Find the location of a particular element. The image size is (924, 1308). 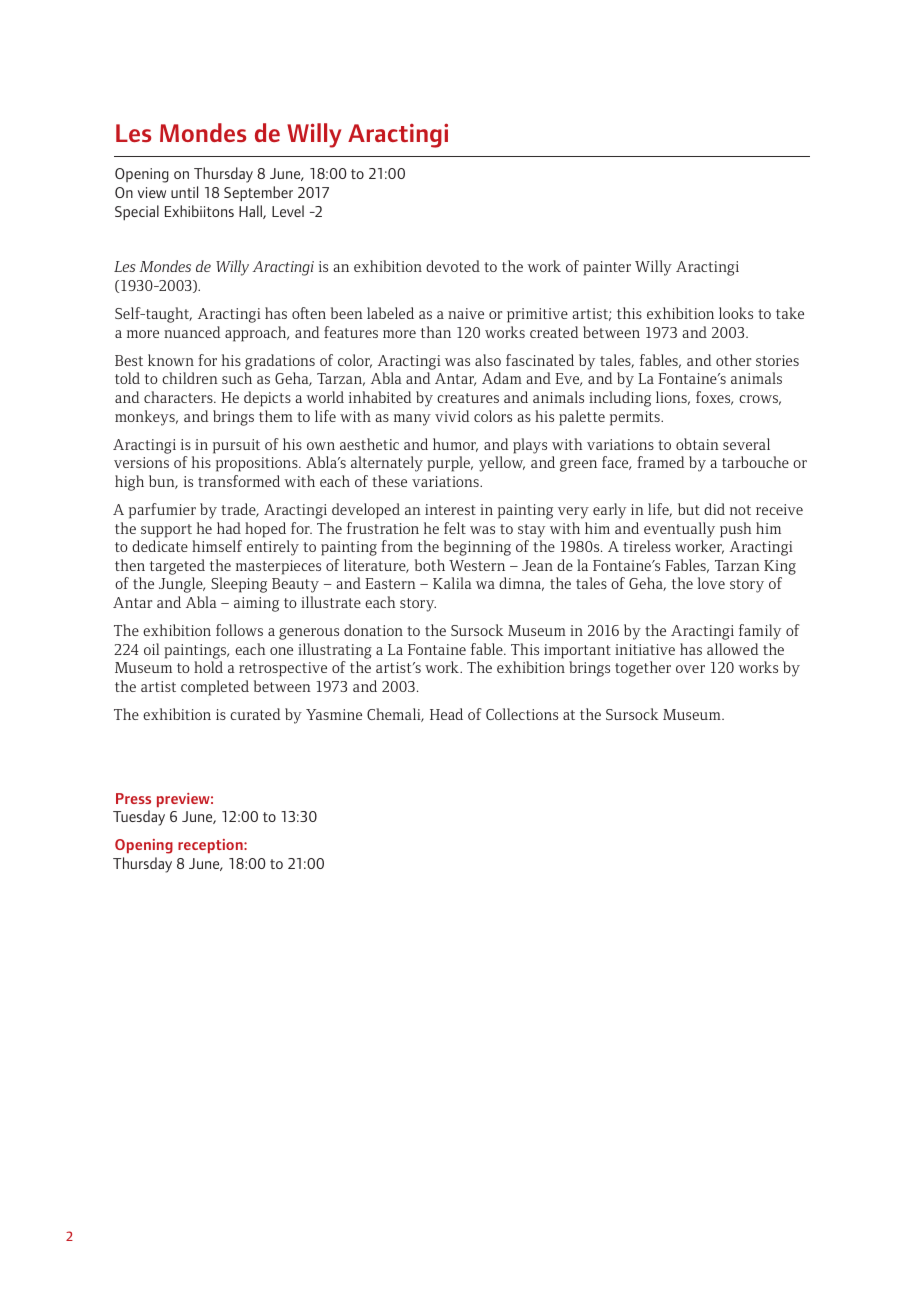

until is located at coordinates (184, 192).
